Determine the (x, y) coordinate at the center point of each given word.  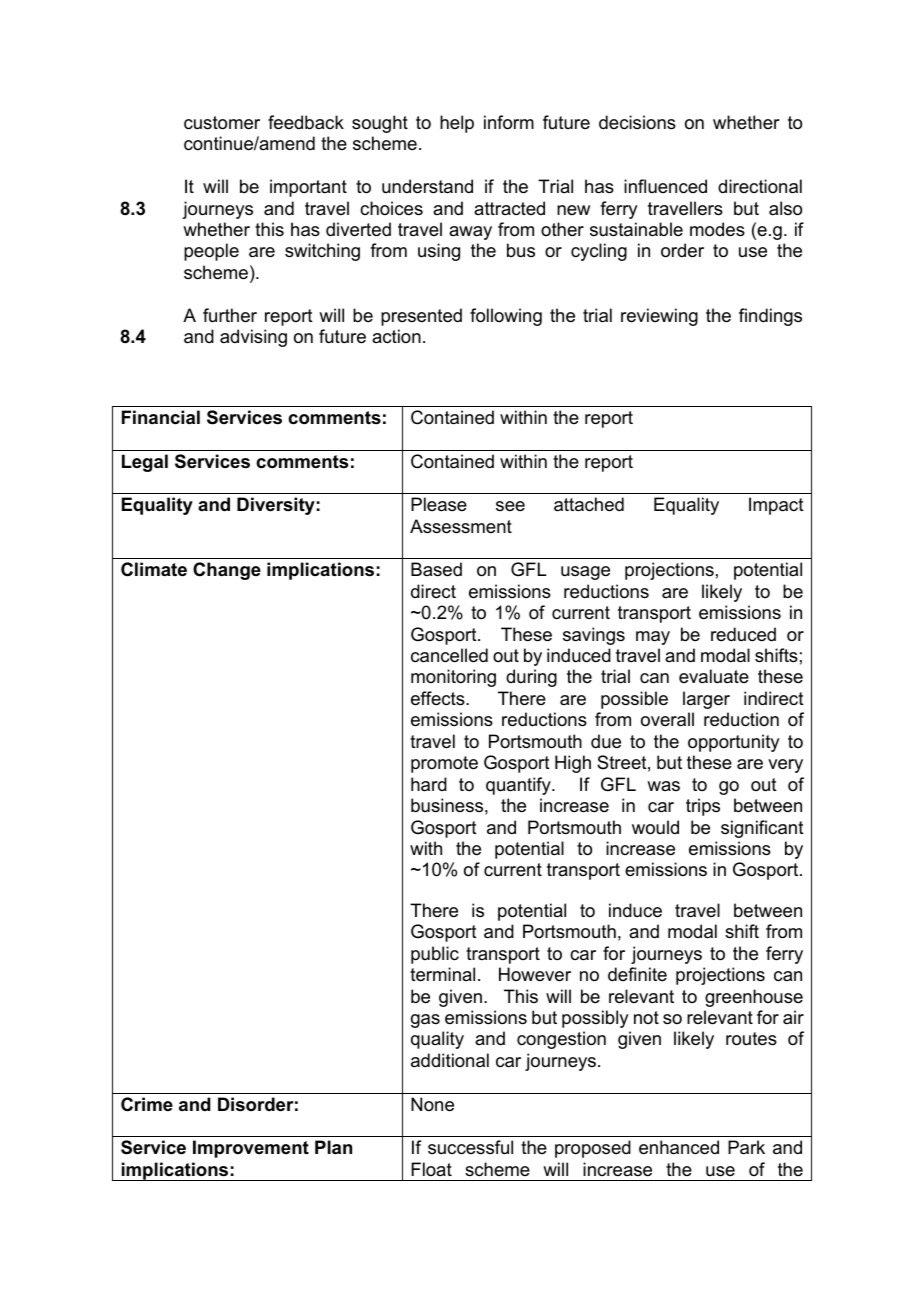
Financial (161, 417)
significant (762, 829)
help (457, 124)
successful (470, 1147)
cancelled (449, 655)
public (435, 955)
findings (770, 317)
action (396, 336)
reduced (743, 634)
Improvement (251, 1149)
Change (227, 571)
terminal (442, 974)
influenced (665, 186)
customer (222, 123)
